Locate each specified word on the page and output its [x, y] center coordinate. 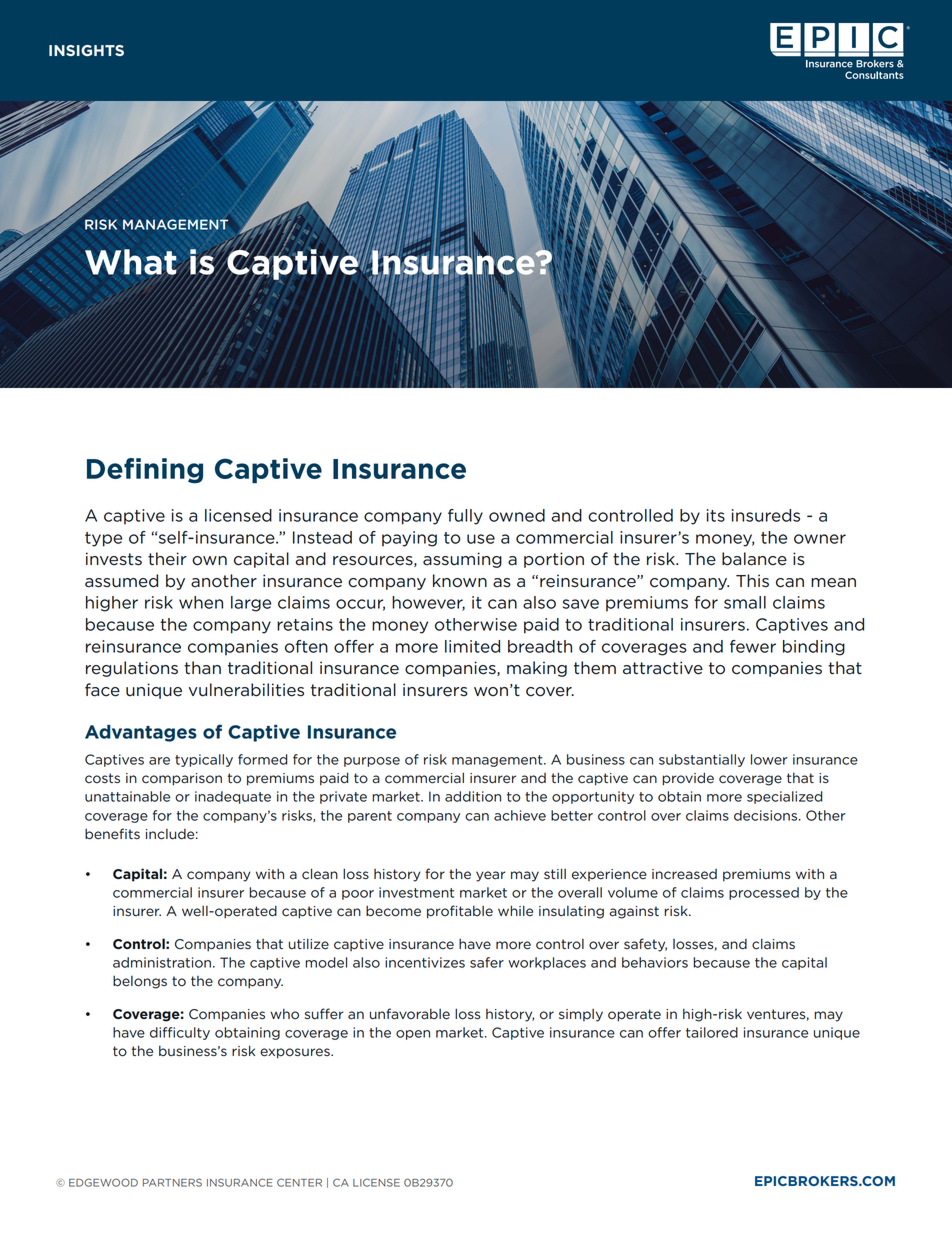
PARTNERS [172, 1182]
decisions [767, 815]
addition [473, 796]
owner [820, 539]
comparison [182, 779]
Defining [145, 471]
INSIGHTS [86, 50]
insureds [766, 515]
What [131, 262]
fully [465, 517]
